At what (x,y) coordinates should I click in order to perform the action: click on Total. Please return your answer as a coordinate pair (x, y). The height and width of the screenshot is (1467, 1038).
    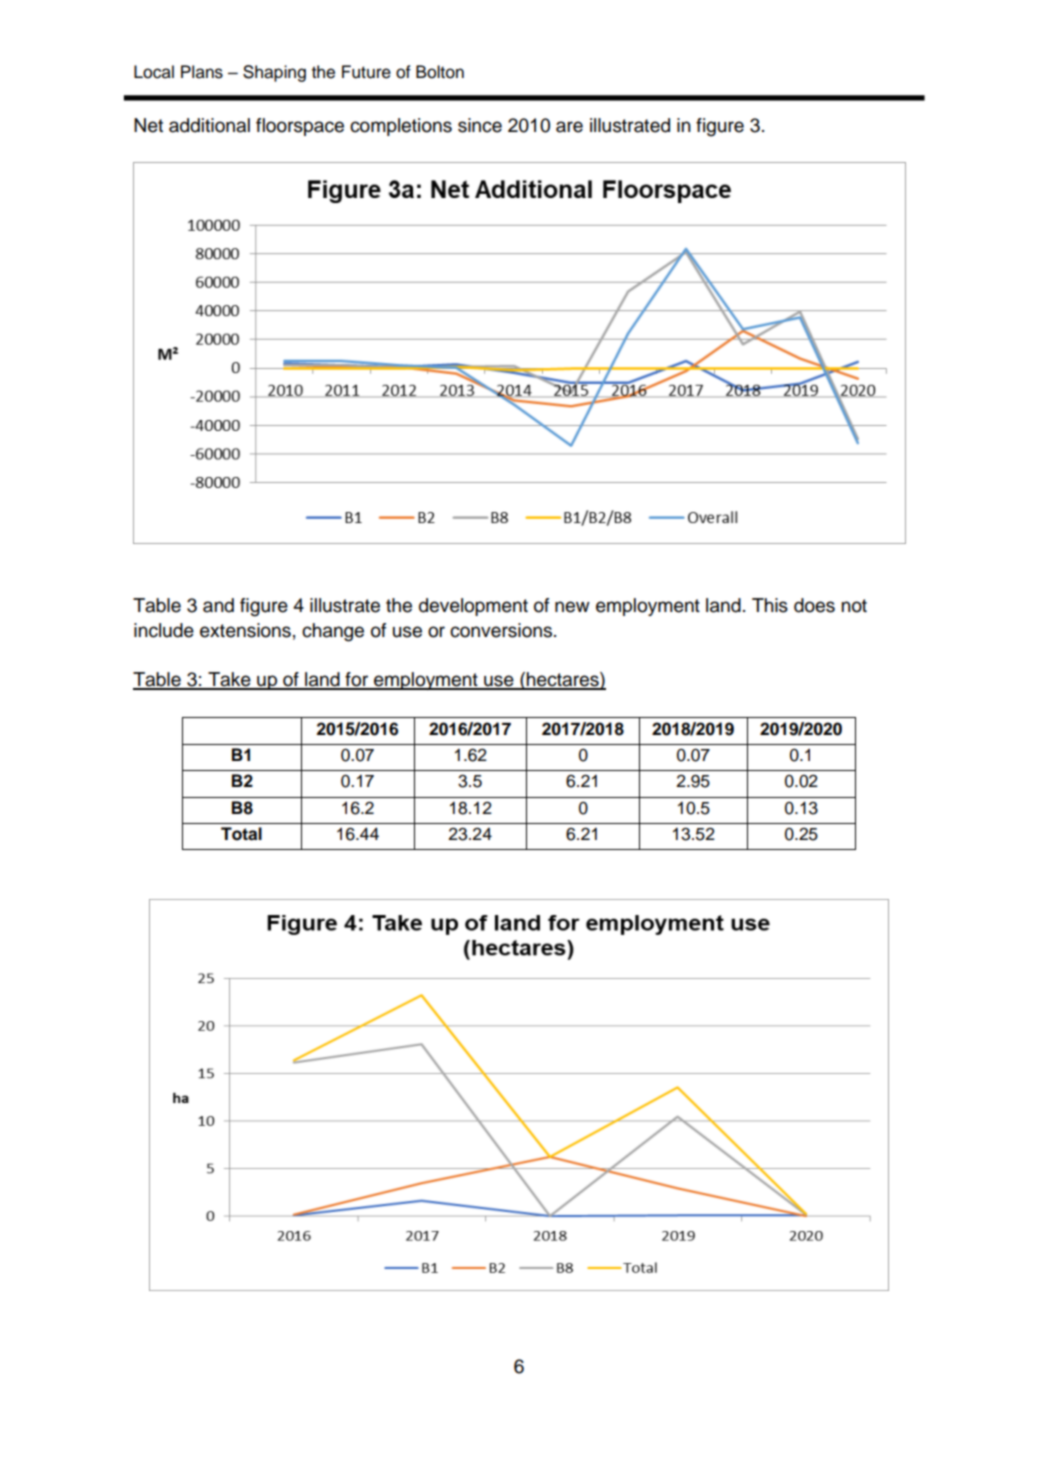
    Looking at the image, I should click on (241, 834).
